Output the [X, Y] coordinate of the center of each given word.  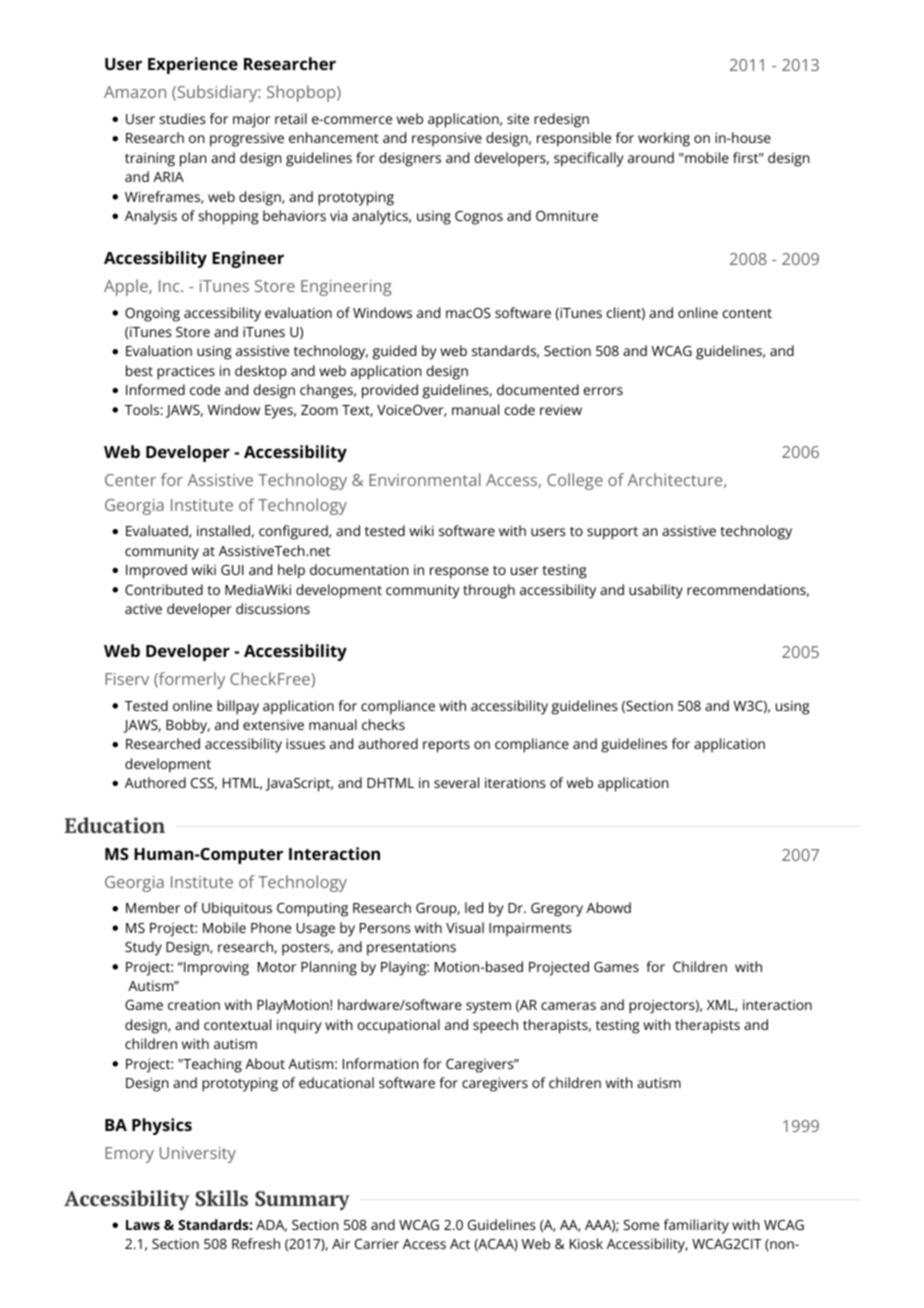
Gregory [557, 910]
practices [186, 373]
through [489, 591]
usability [656, 591]
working [664, 139]
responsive [447, 140]
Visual [465, 927]
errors [603, 391]
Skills [221, 1198]
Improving [215, 969]
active [143, 609]
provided [390, 391]
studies [182, 118]
